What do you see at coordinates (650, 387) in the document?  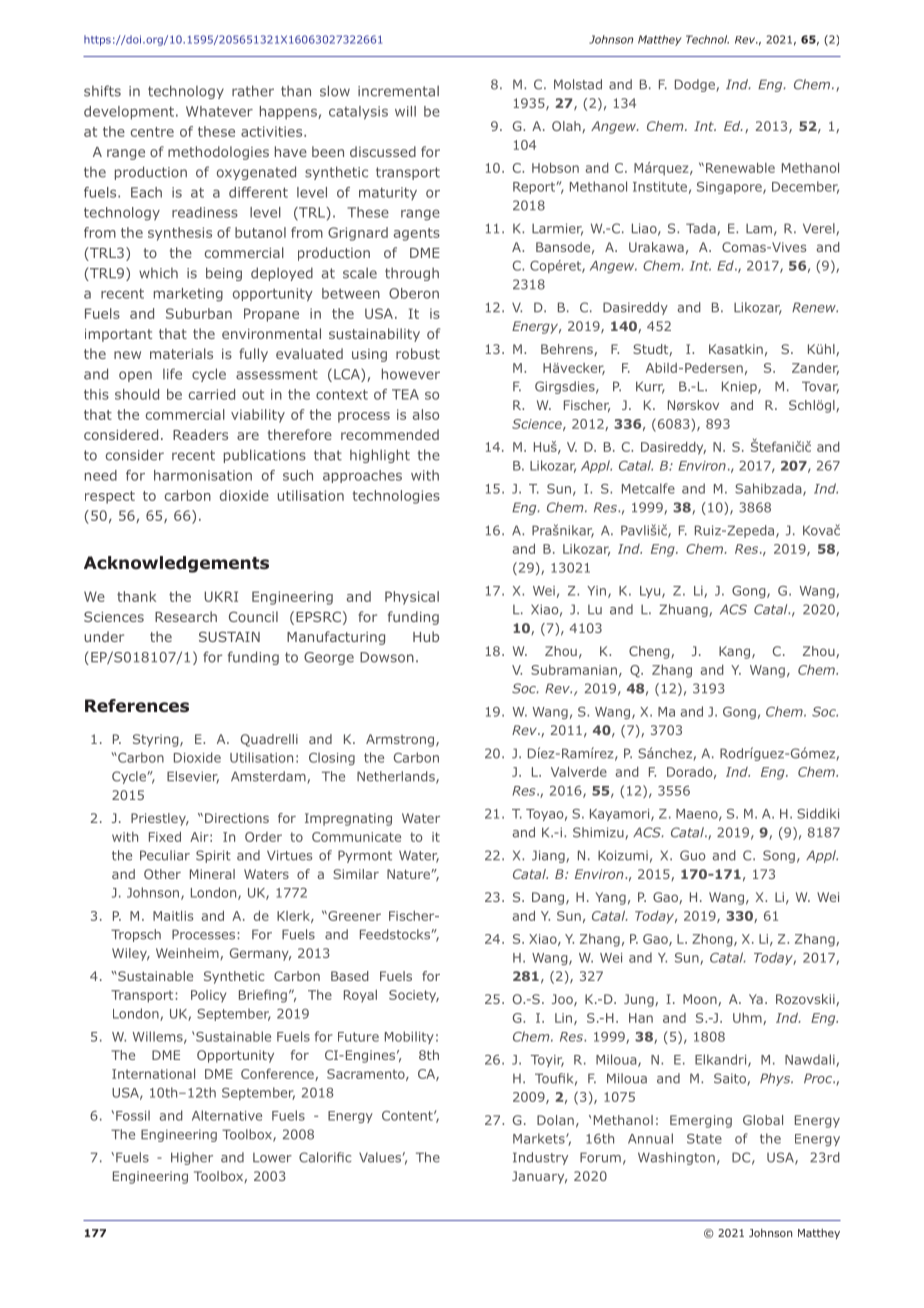 I see `Kurr` at bounding box center [650, 387].
